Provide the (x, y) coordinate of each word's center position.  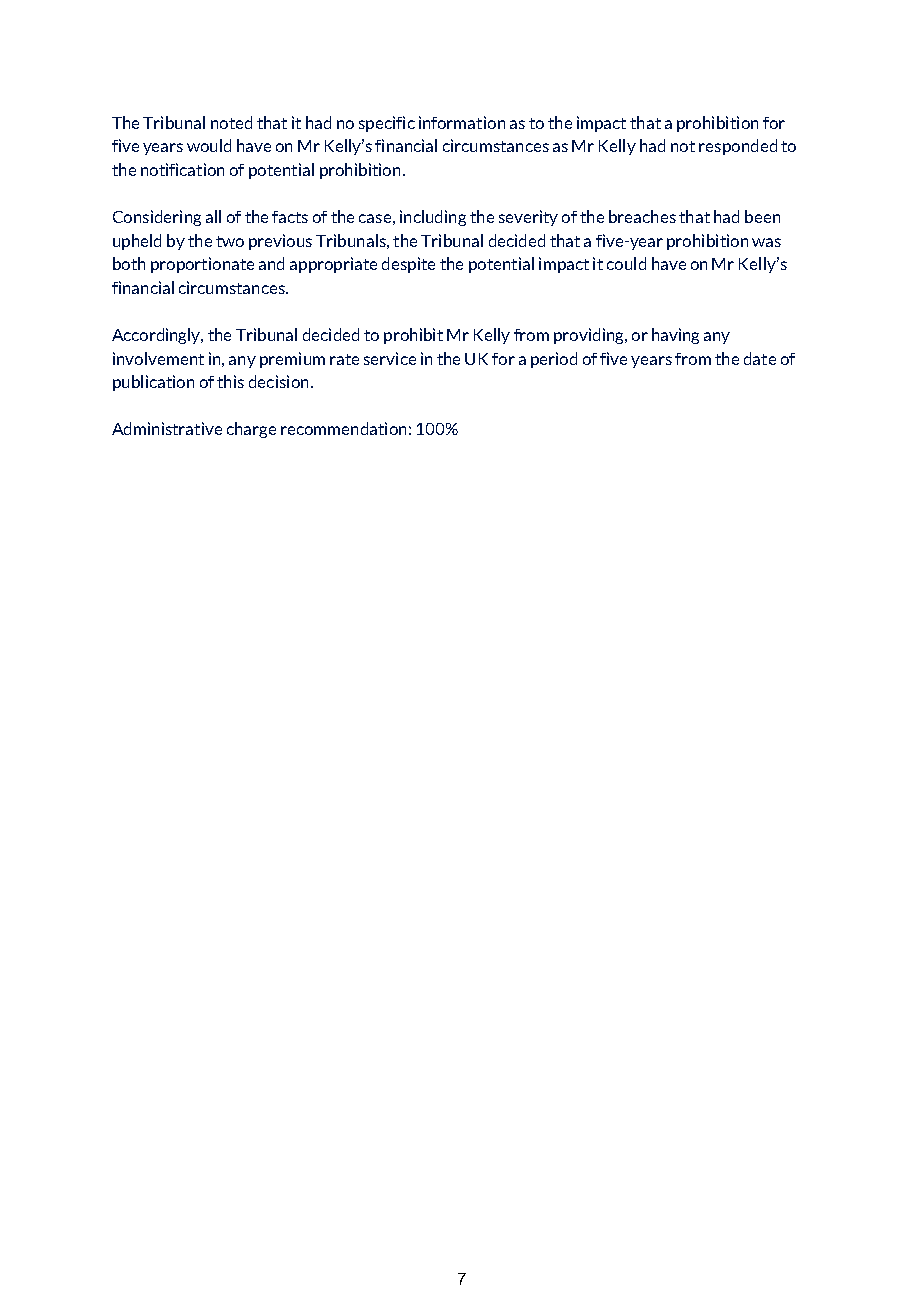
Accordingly (157, 336)
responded (738, 147)
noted (231, 122)
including (433, 218)
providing (590, 336)
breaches (642, 216)
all (213, 216)
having (675, 336)
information (462, 122)
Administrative (167, 428)
